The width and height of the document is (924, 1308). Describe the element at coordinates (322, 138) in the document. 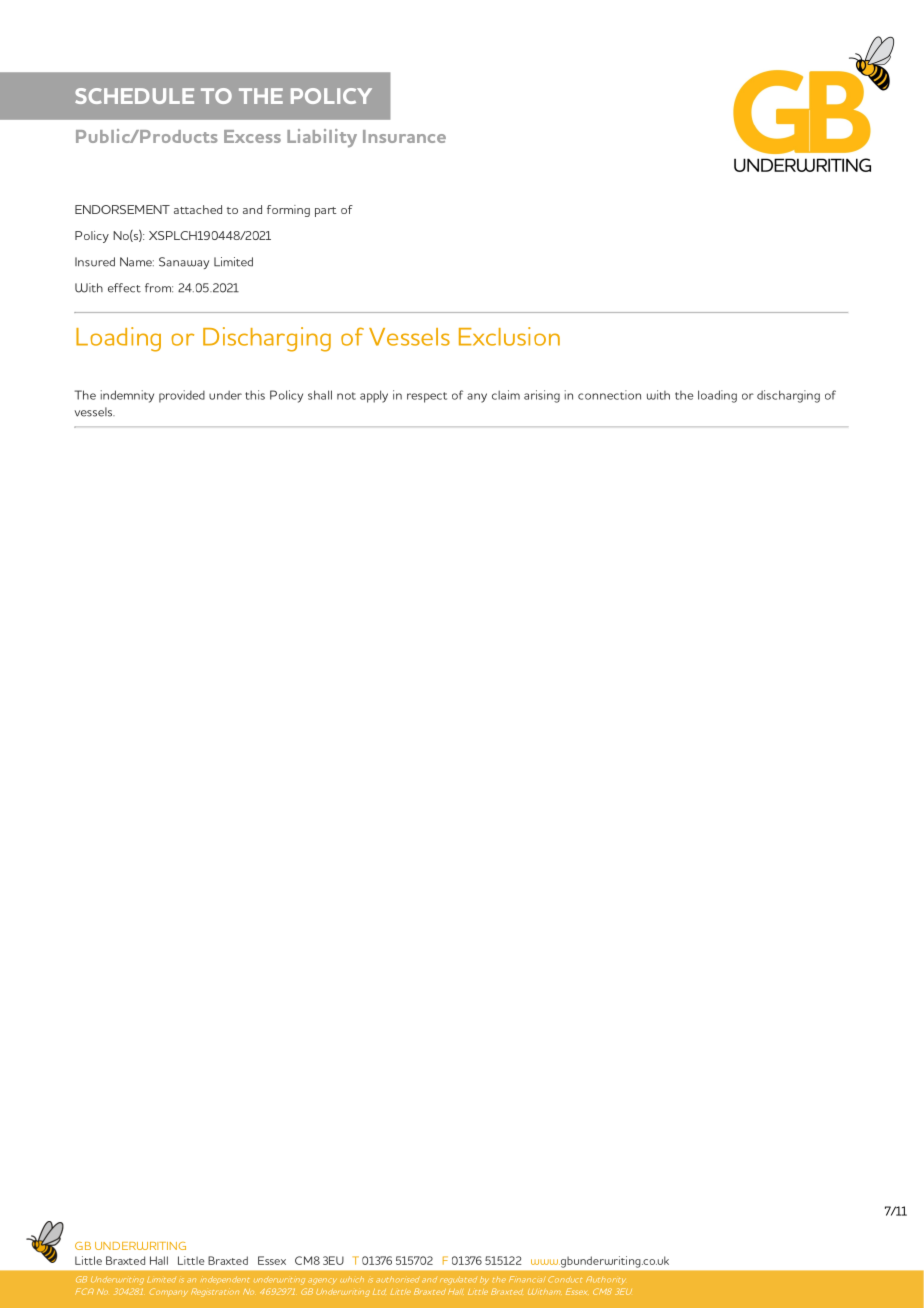

I see `Liability` at that location.
